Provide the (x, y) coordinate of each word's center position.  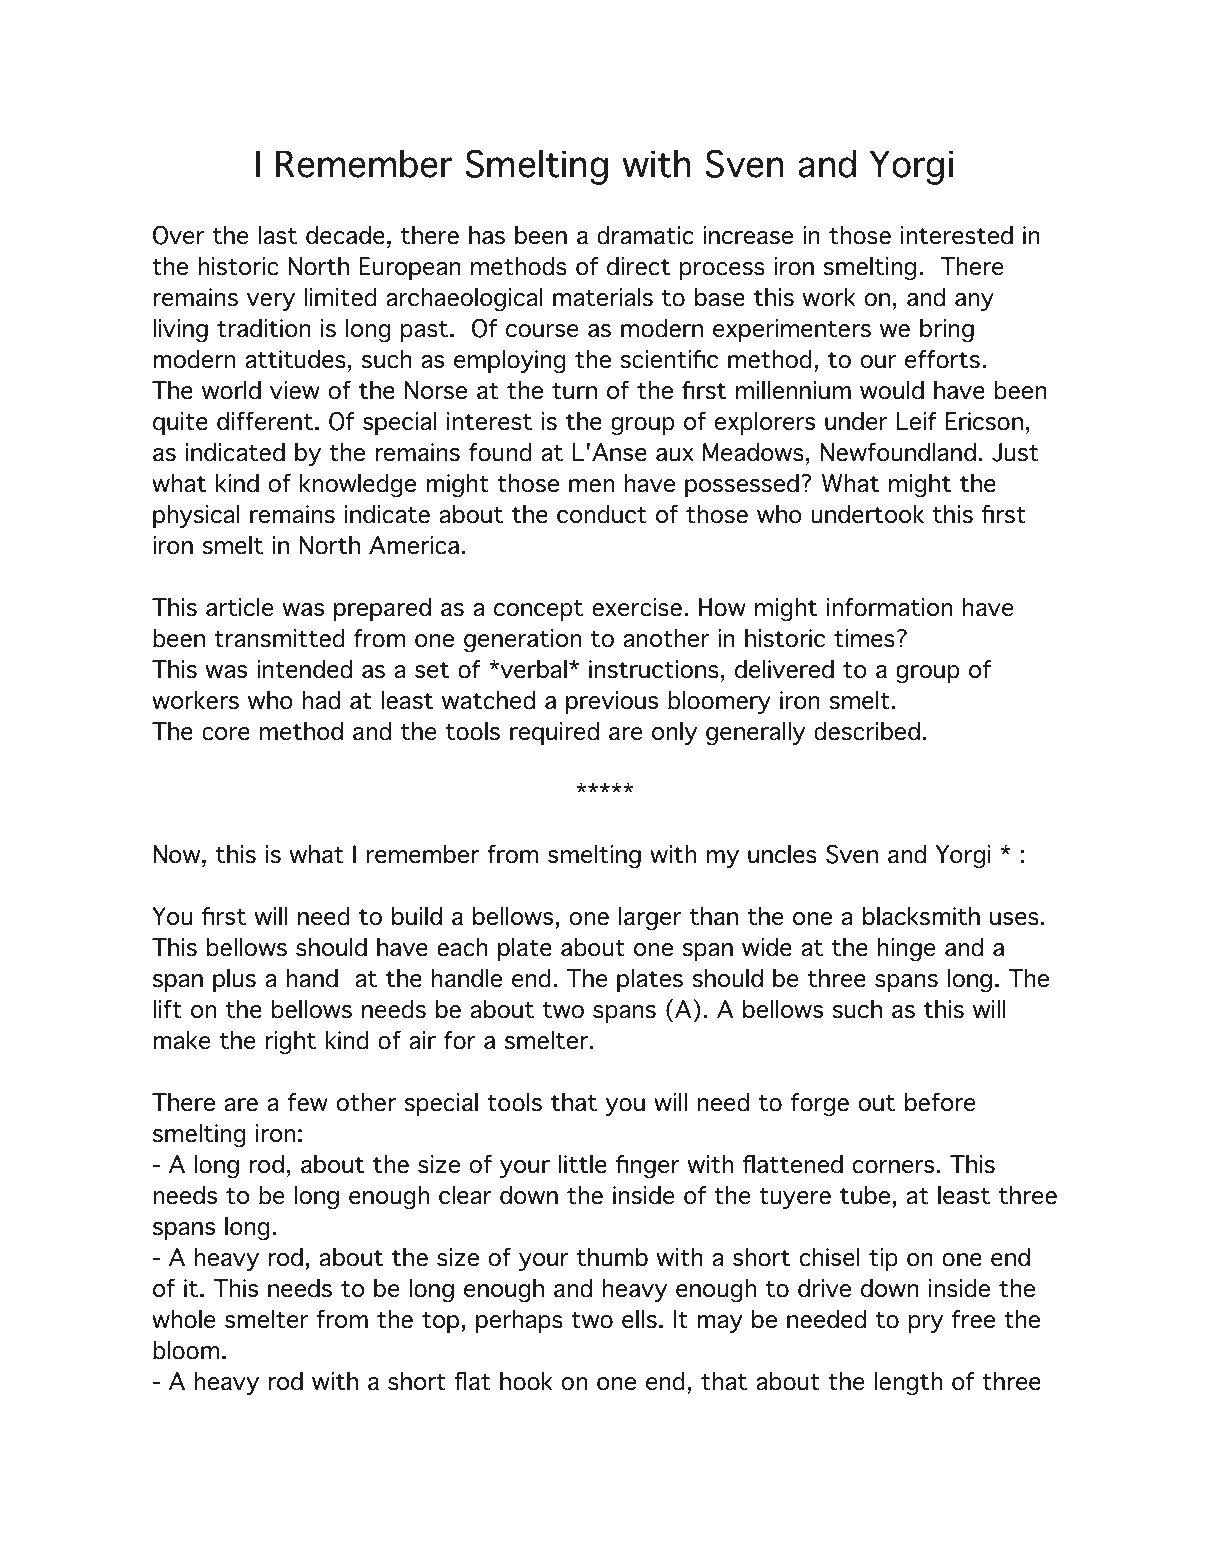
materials (603, 297)
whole (183, 1319)
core (226, 734)
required (554, 733)
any (974, 302)
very (271, 302)
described (867, 731)
